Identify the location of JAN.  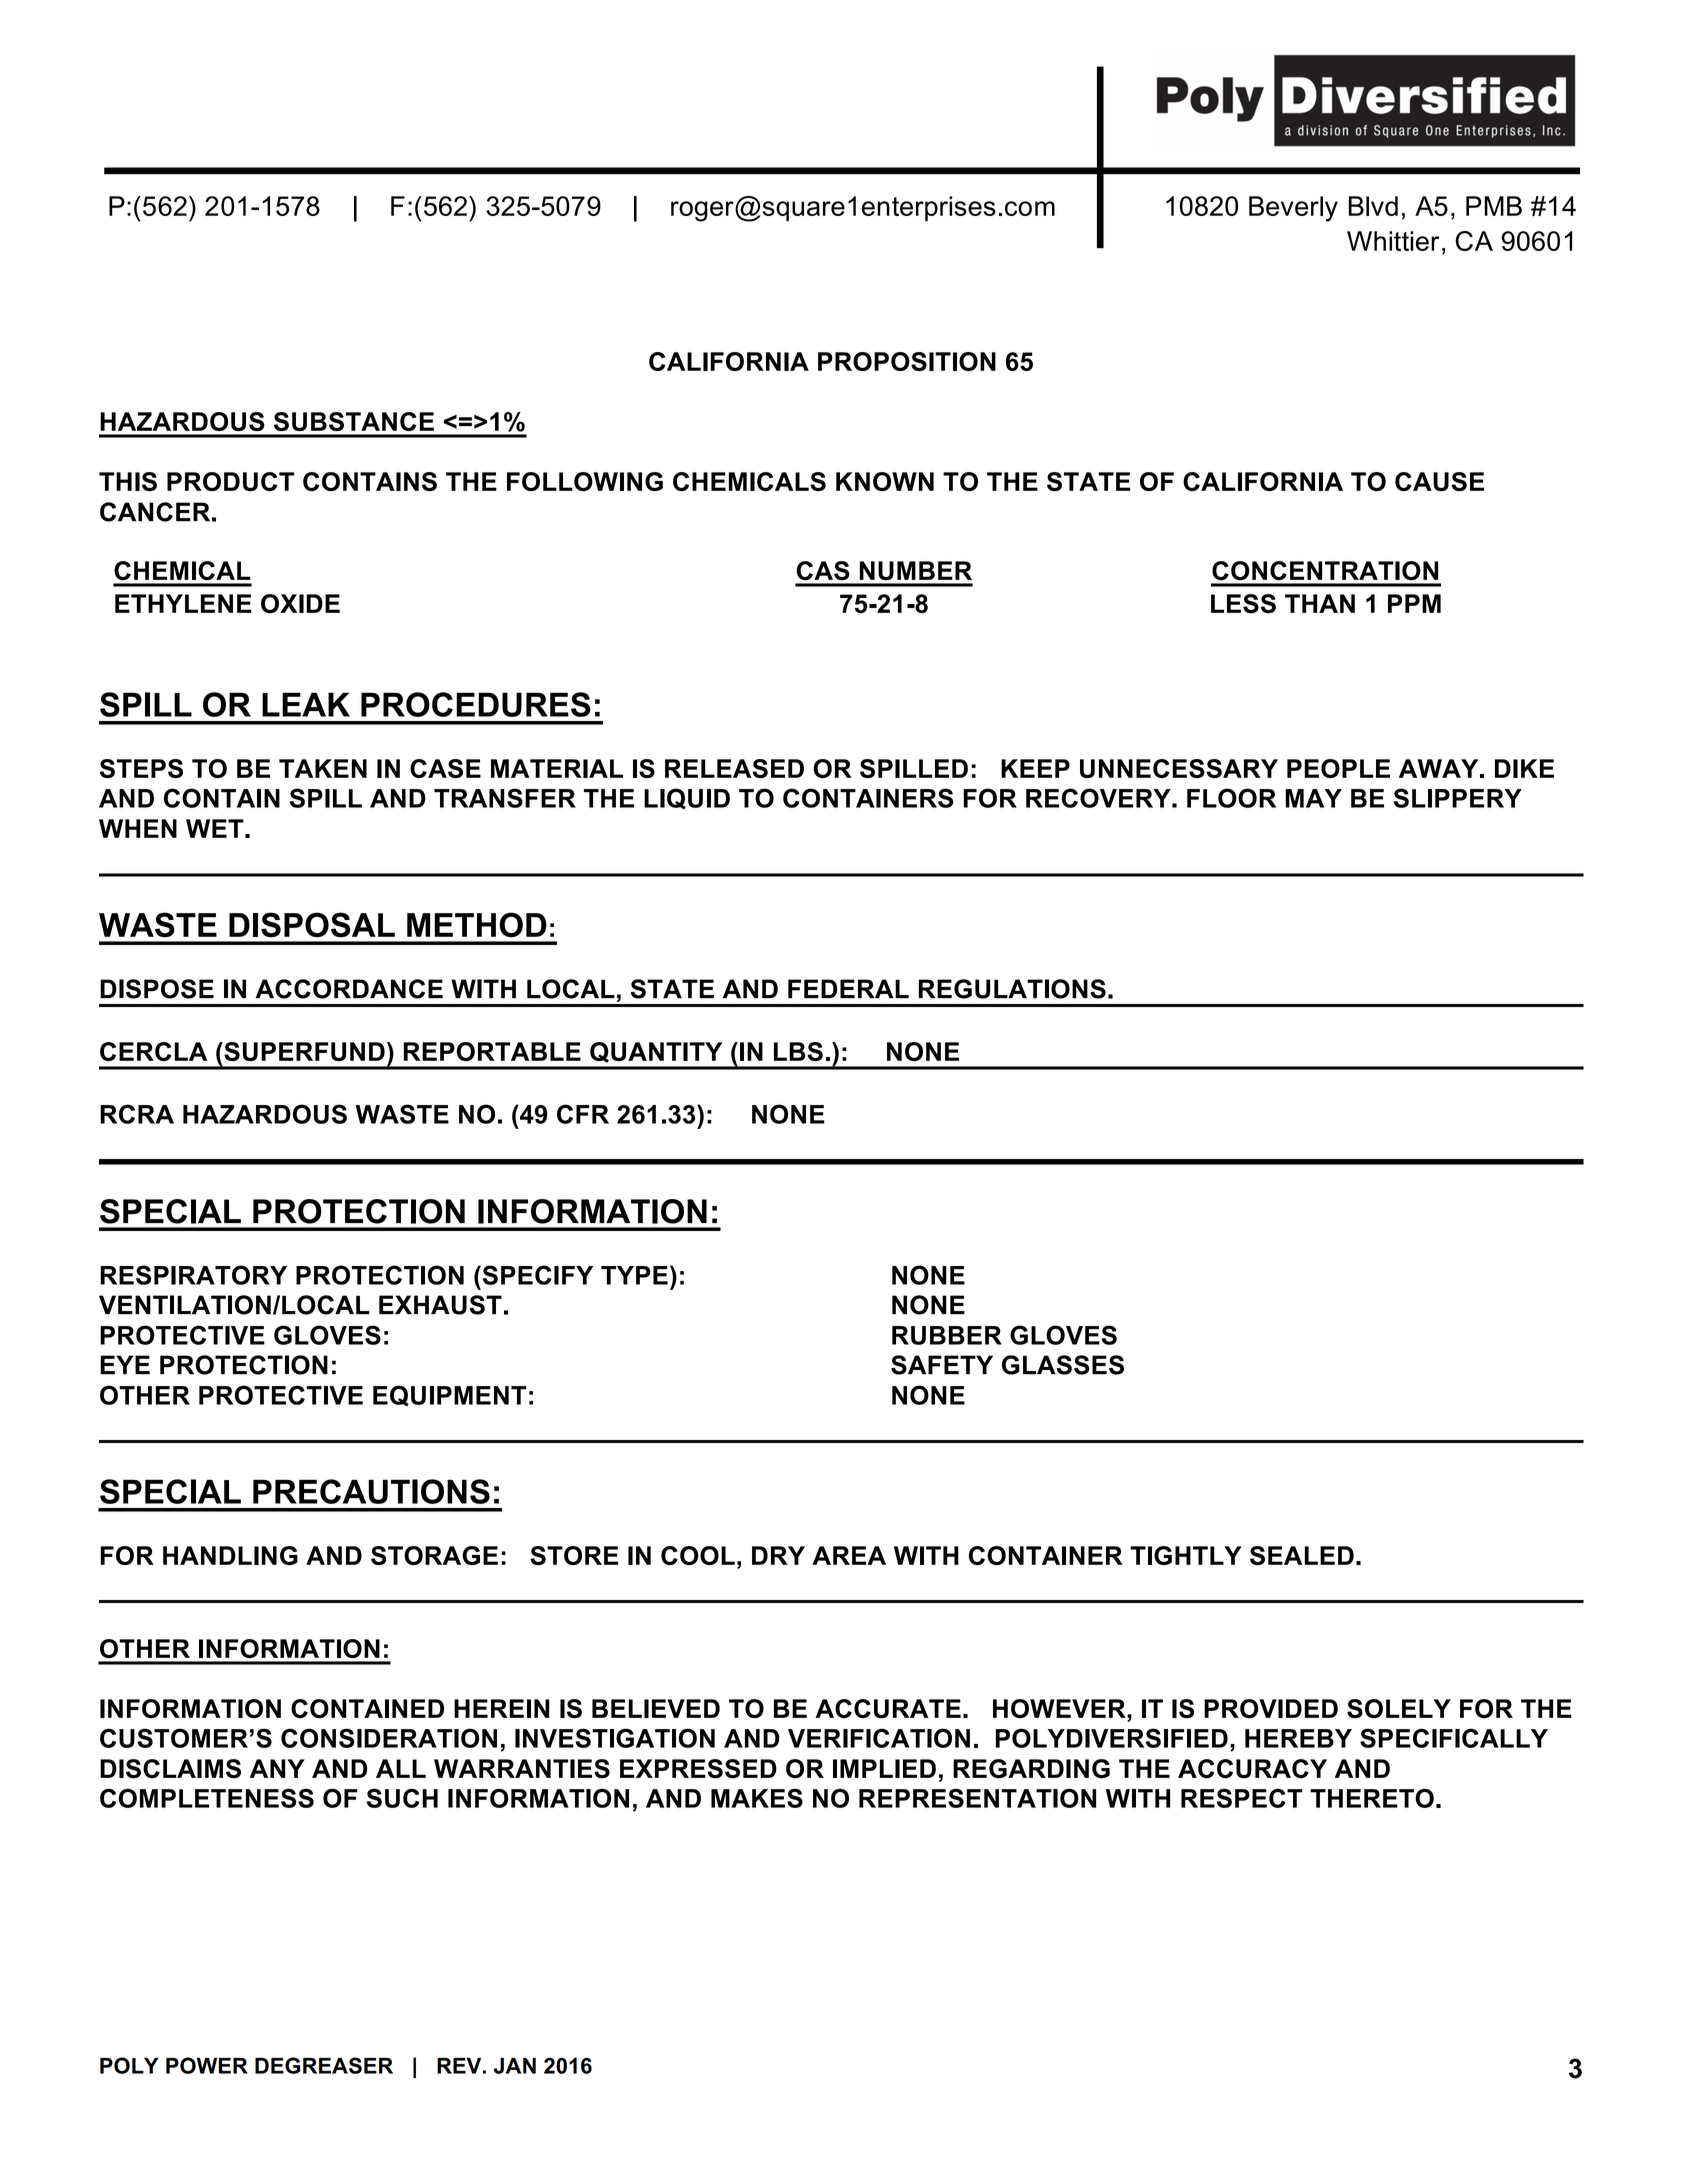
(515, 2066).
